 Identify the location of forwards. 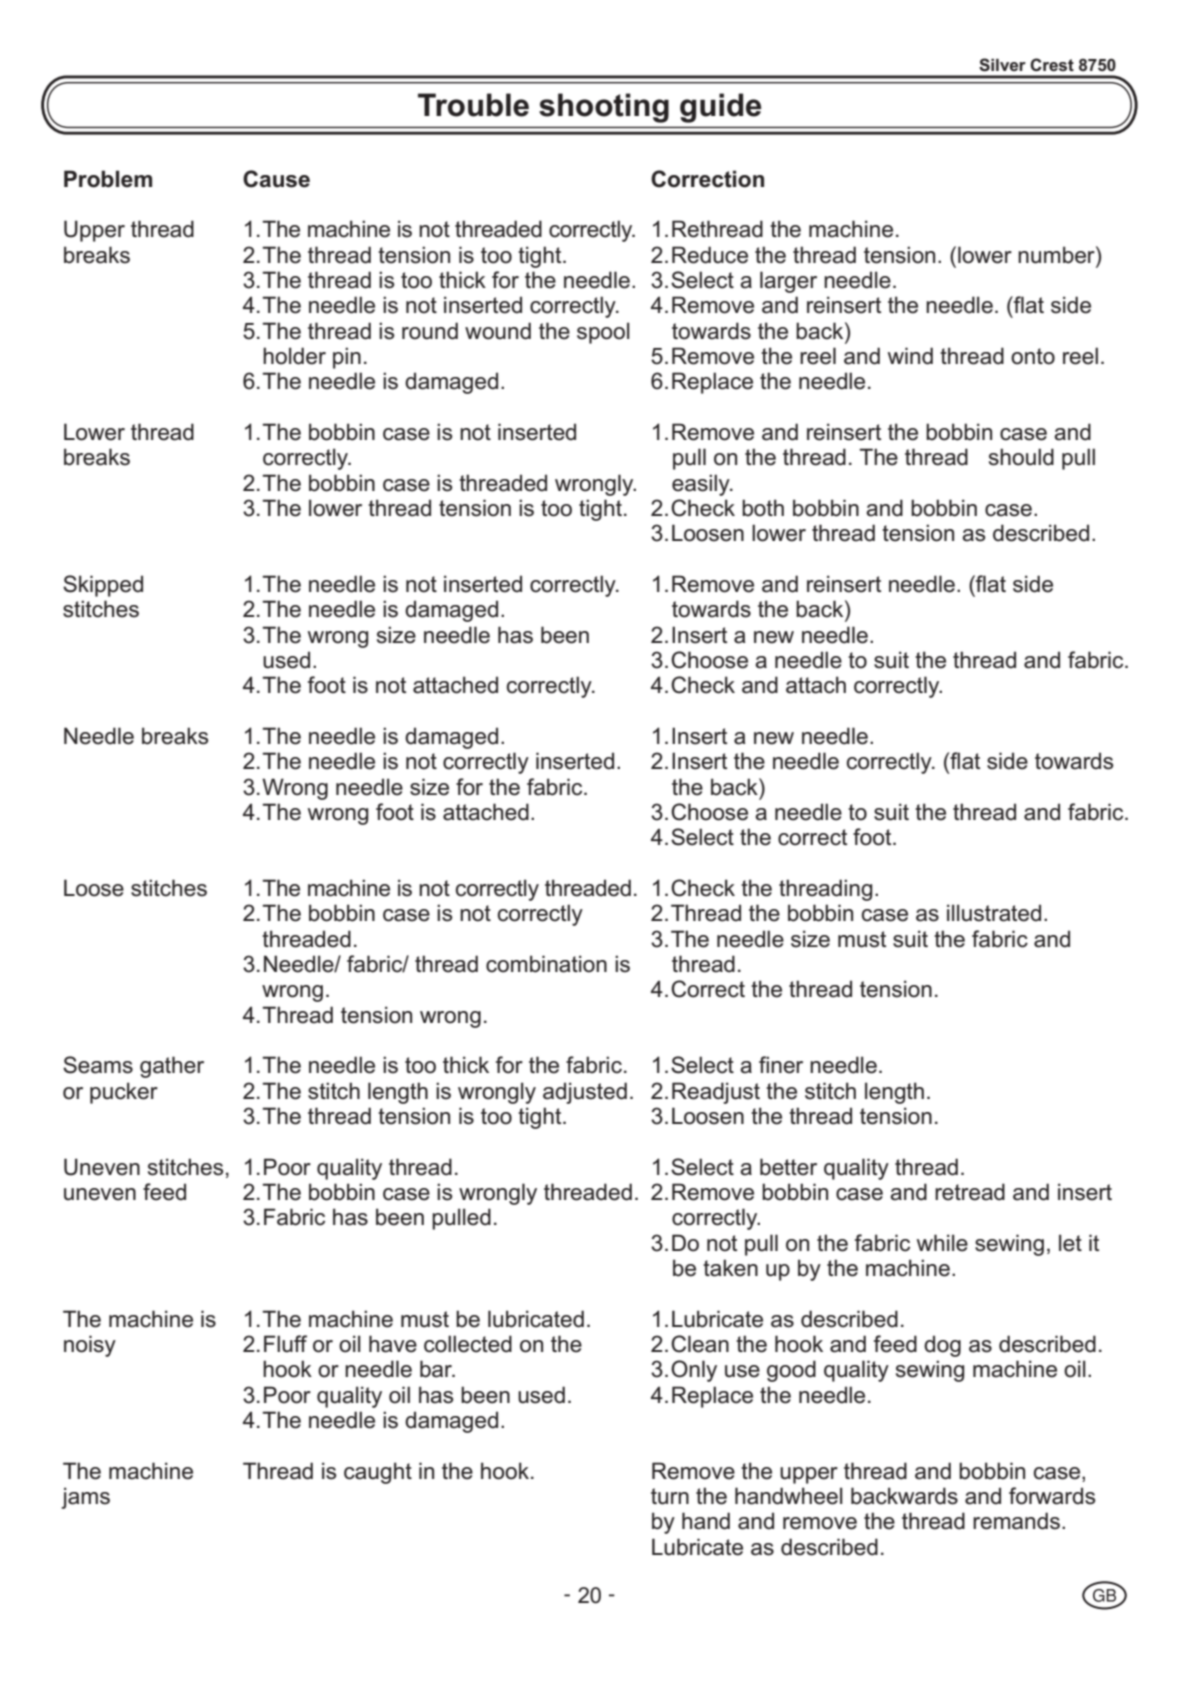
(1052, 1496).
